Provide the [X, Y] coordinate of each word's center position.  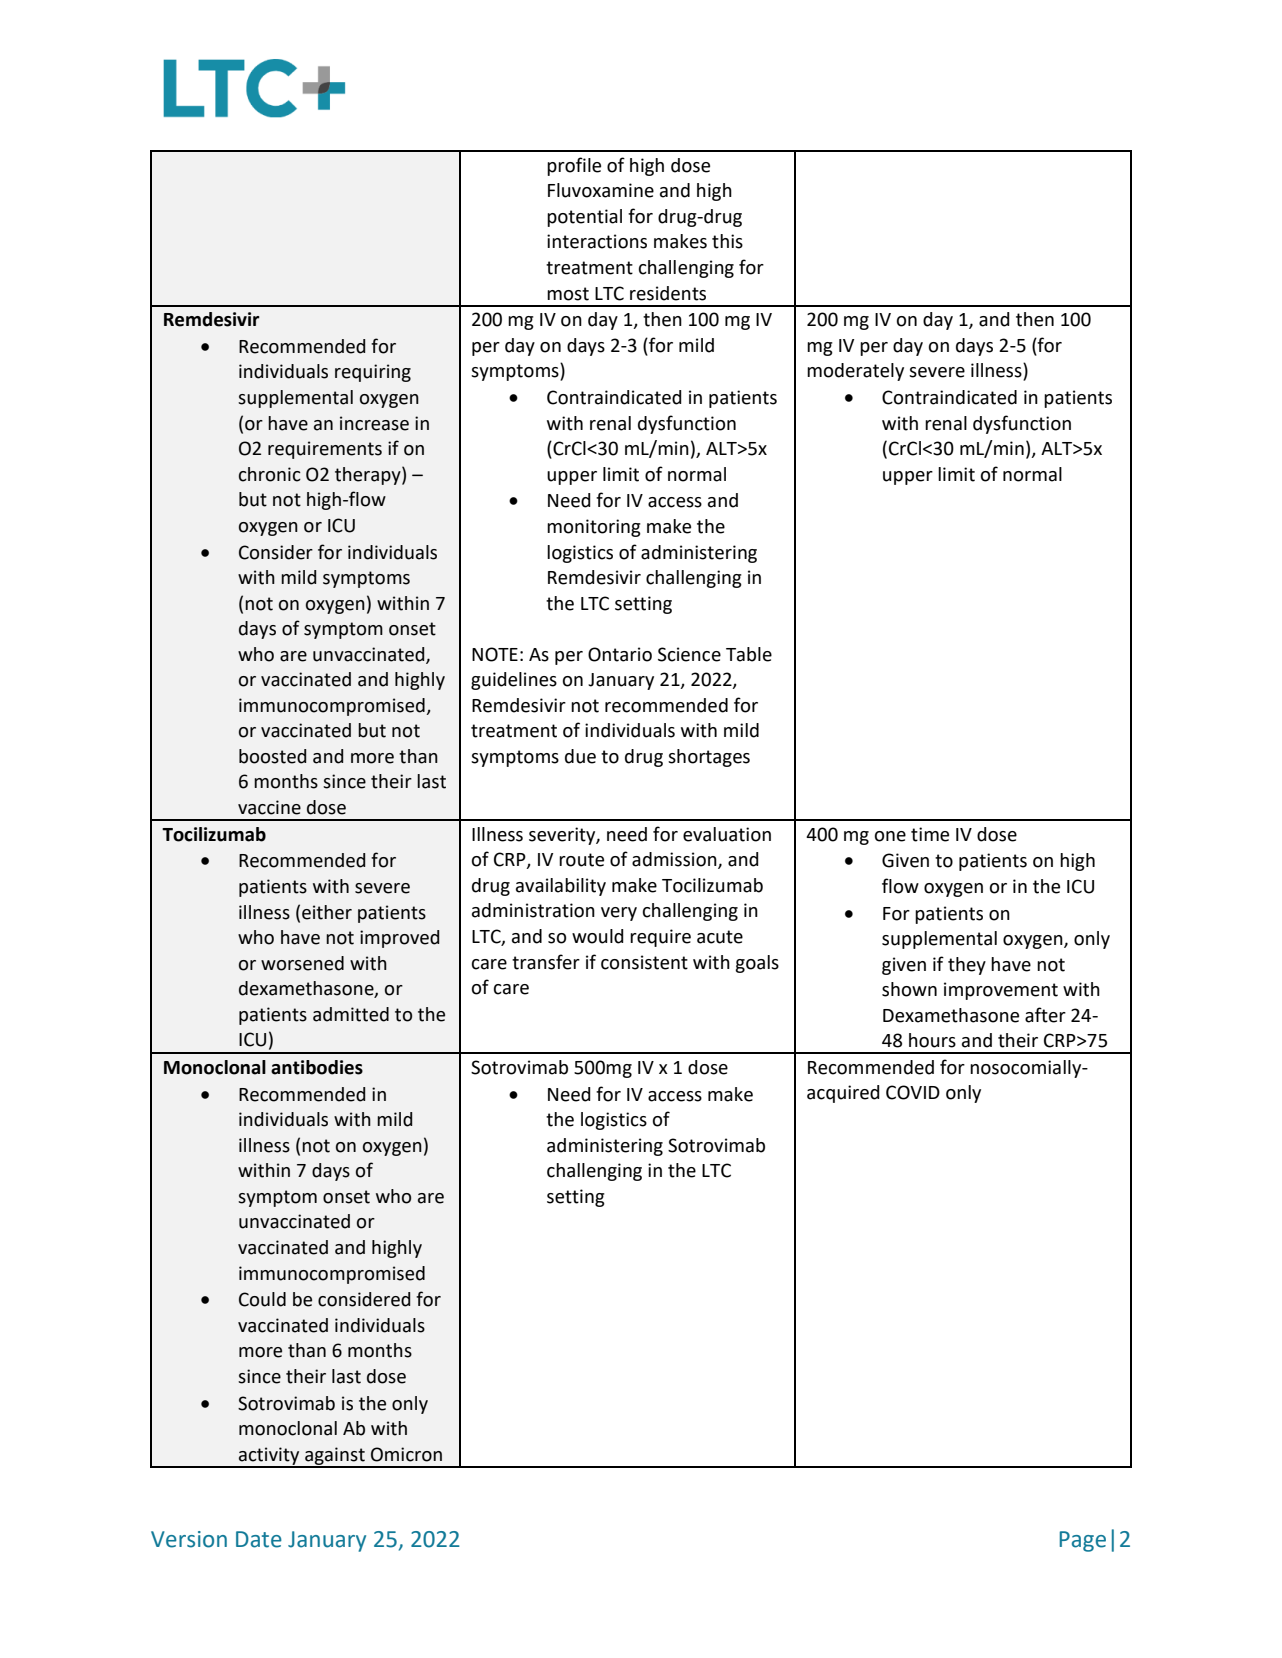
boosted [272, 756]
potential [584, 218]
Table [749, 654]
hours [932, 1040]
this [727, 241]
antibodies [317, 1067]
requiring [373, 373]
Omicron [406, 1454]
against [335, 1457]
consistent [644, 962]
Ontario [620, 654]
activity [269, 1457]
